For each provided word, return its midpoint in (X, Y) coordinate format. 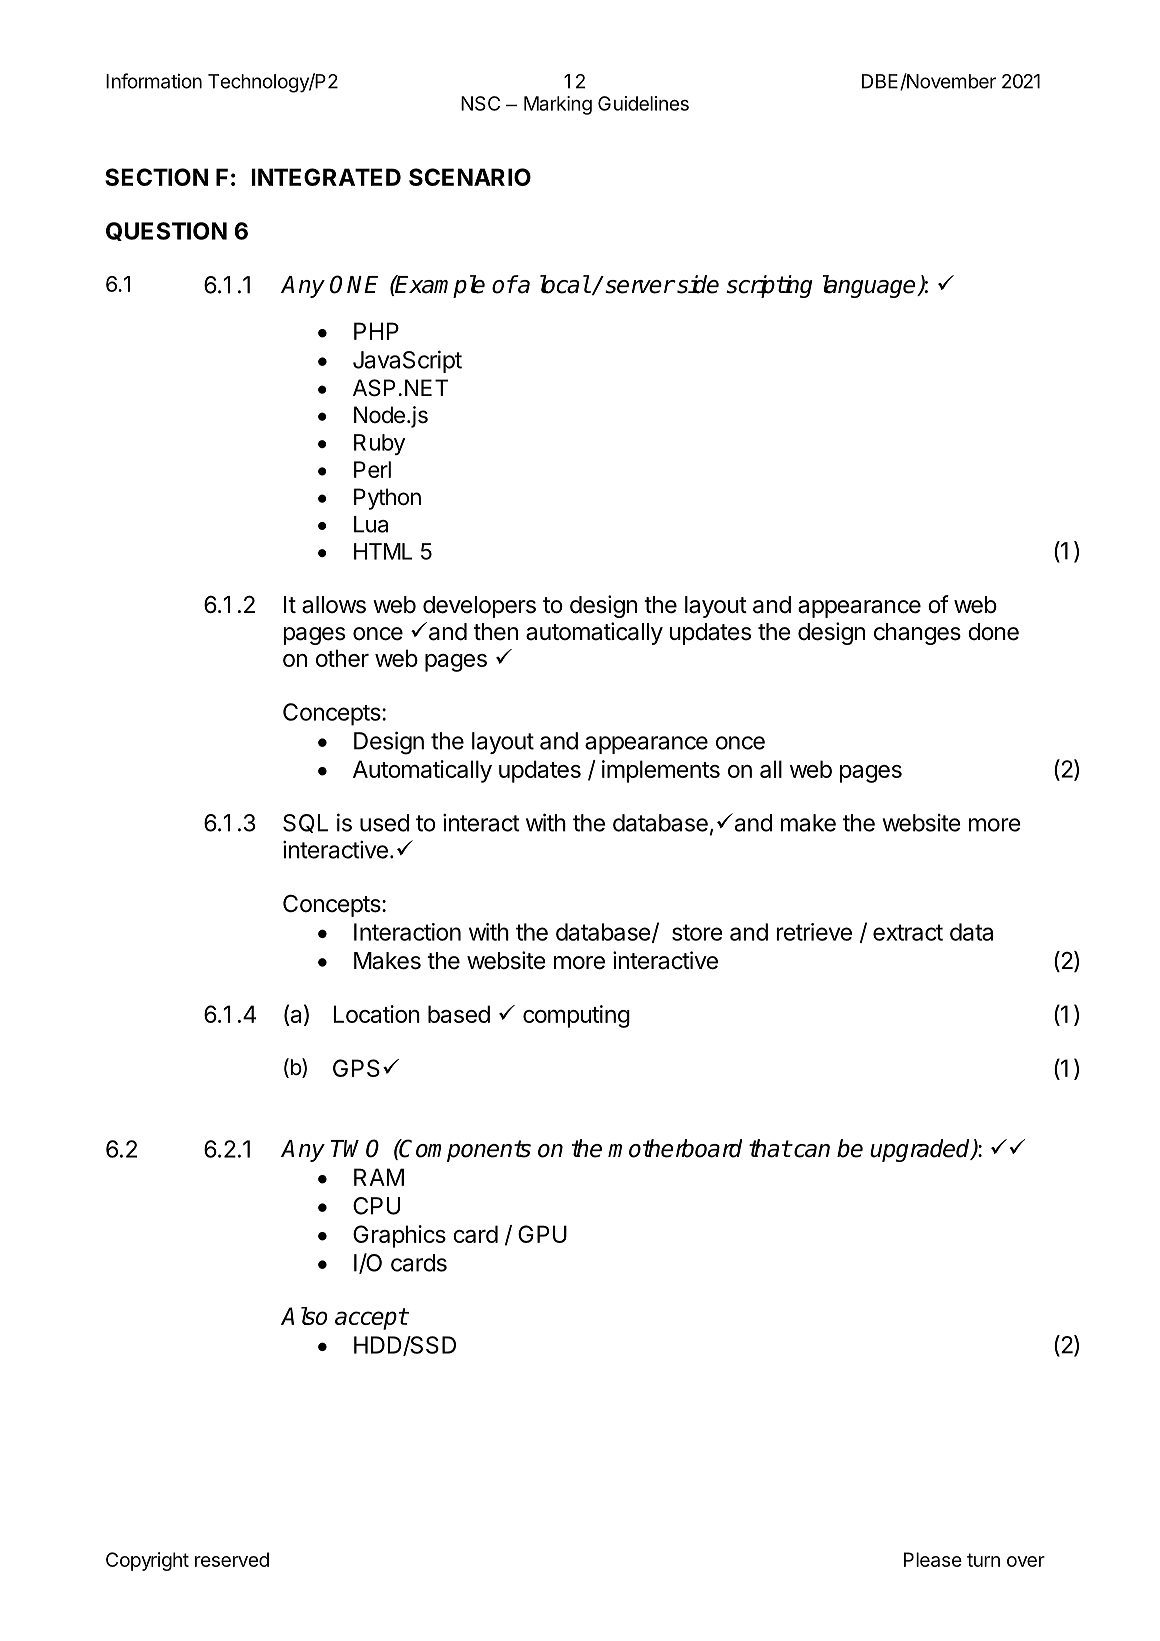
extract (908, 932)
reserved (232, 1559)
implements (661, 771)
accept (371, 1319)
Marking (558, 105)
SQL (305, 823)
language (870, 286)
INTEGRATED (326, 177)
